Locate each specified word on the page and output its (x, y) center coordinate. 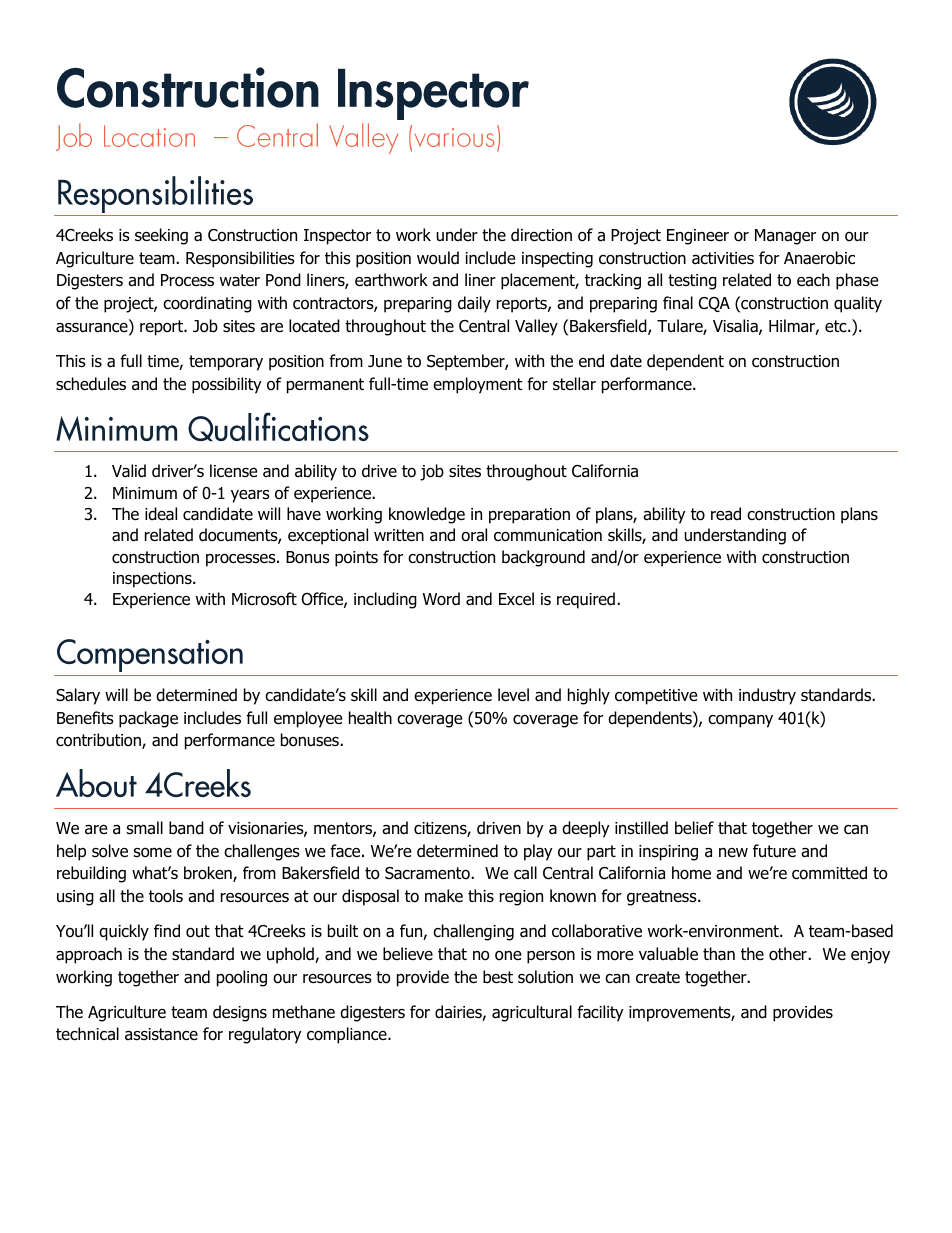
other (789, 954)
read (726, 514)
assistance (161, 1034)
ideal (161, 514)
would (438, 258)
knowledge (427, 515)
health (370, 718)
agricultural (532, 1013)
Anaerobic (819, 258)
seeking (161, 236)
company (740, 721)
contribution (99, 741)
